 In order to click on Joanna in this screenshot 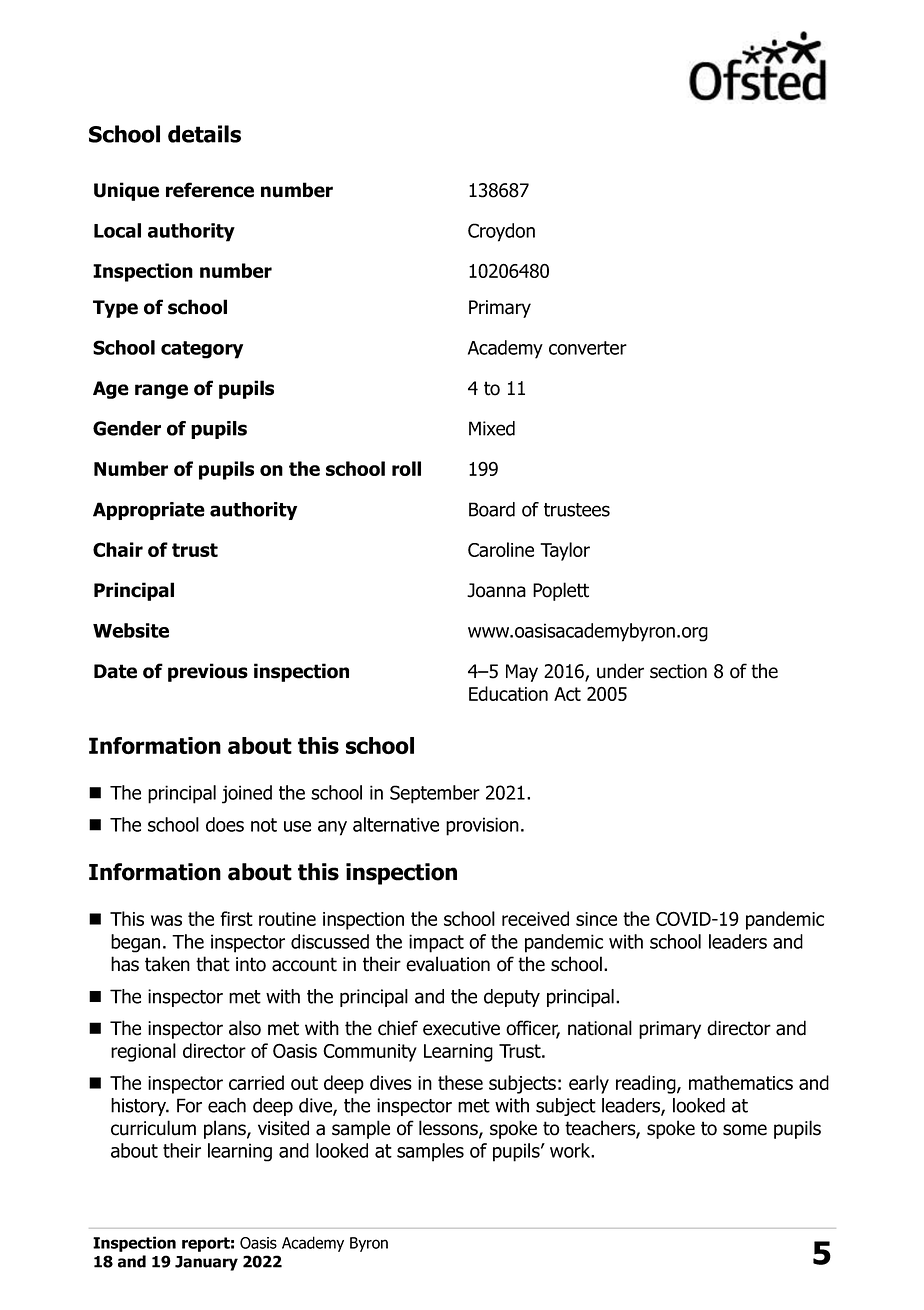, I will do `click(496, 590)`.
